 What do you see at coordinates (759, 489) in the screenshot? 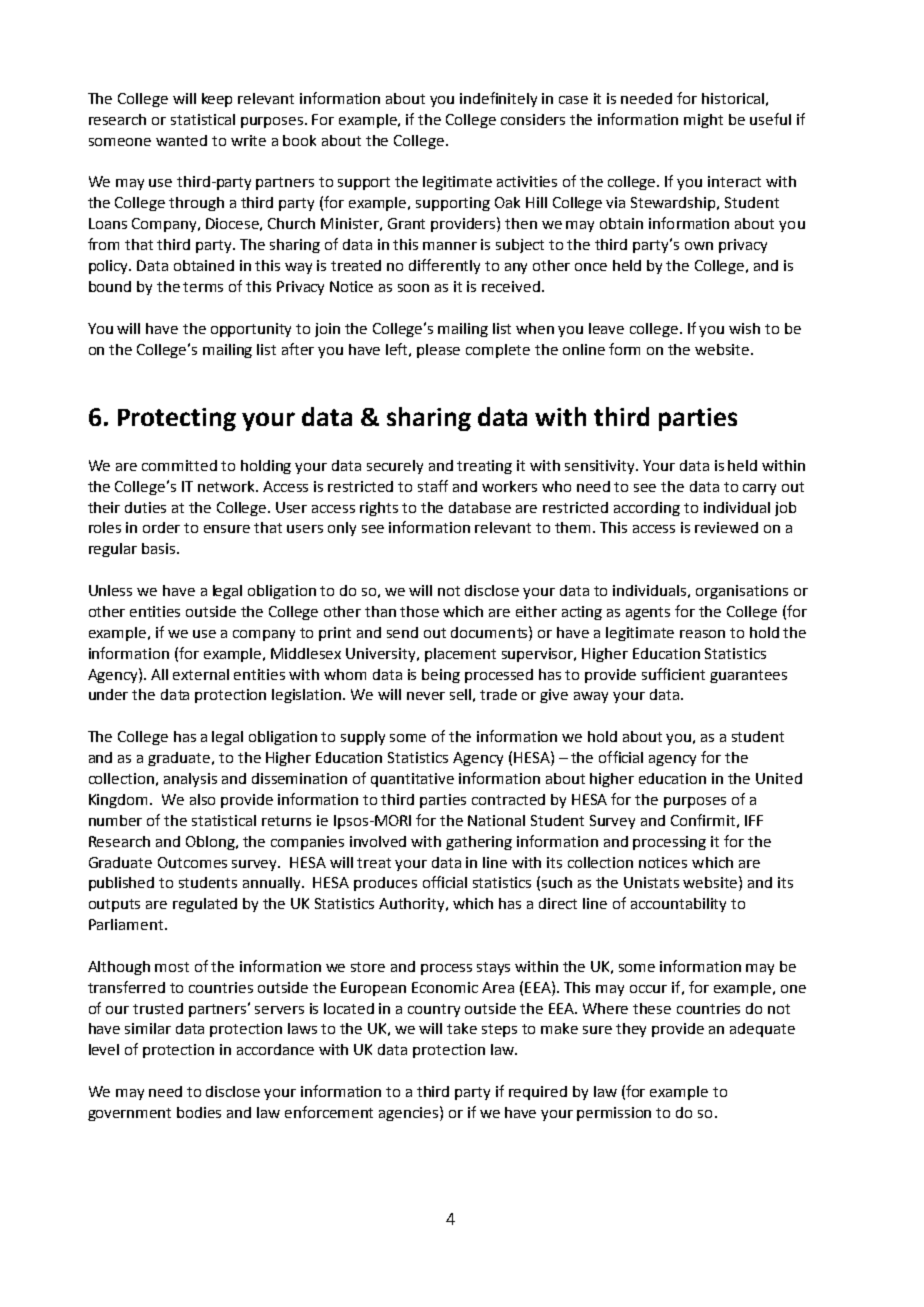
I see `carry` at bounding box center [759, 489].
